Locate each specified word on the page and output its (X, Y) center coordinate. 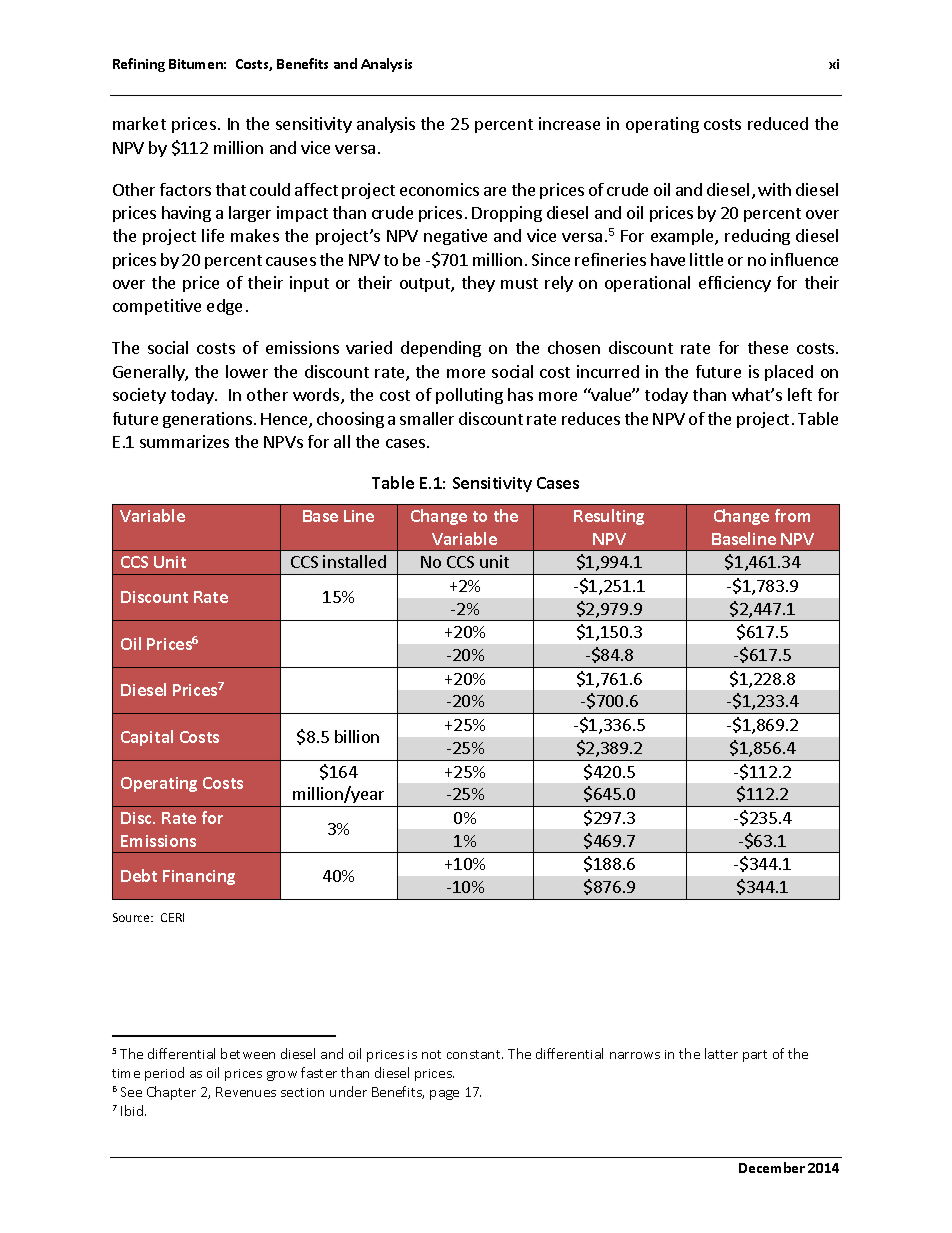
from (792, 515)
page (444, 1095)
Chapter (171, 1093)
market (139, 123)
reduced (778, 123)
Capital (147, 738)
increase (569, 123)
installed (354, 561)
